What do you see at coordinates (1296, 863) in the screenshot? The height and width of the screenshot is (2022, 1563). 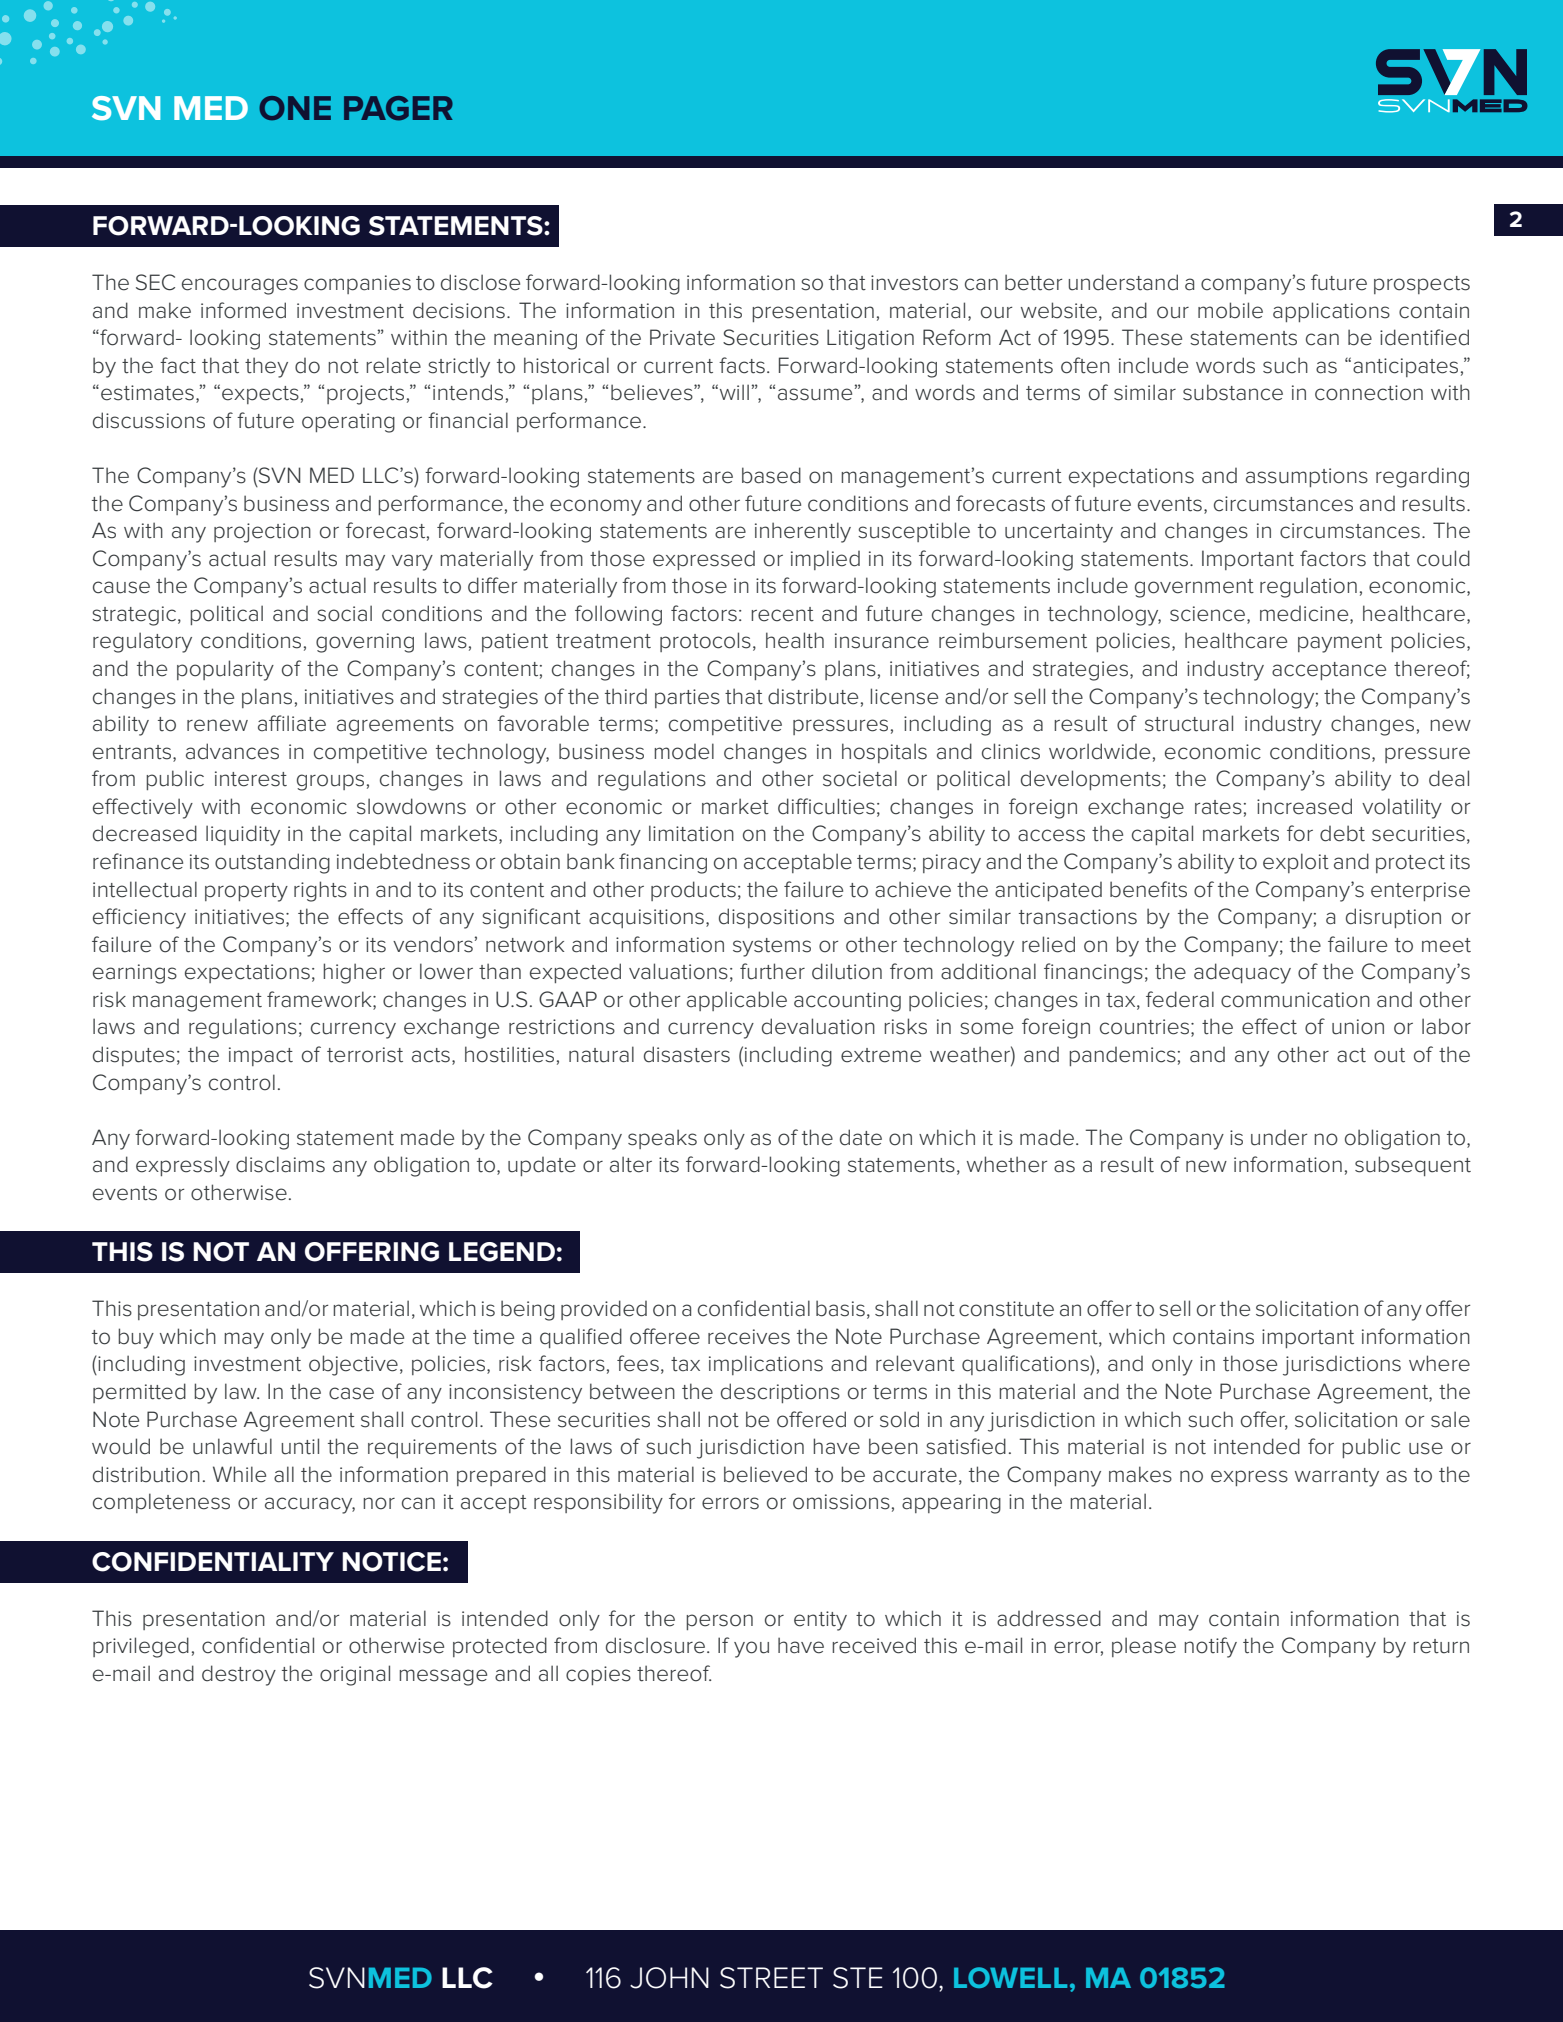 I see `exploit` at bounding box center [1296, 863].
